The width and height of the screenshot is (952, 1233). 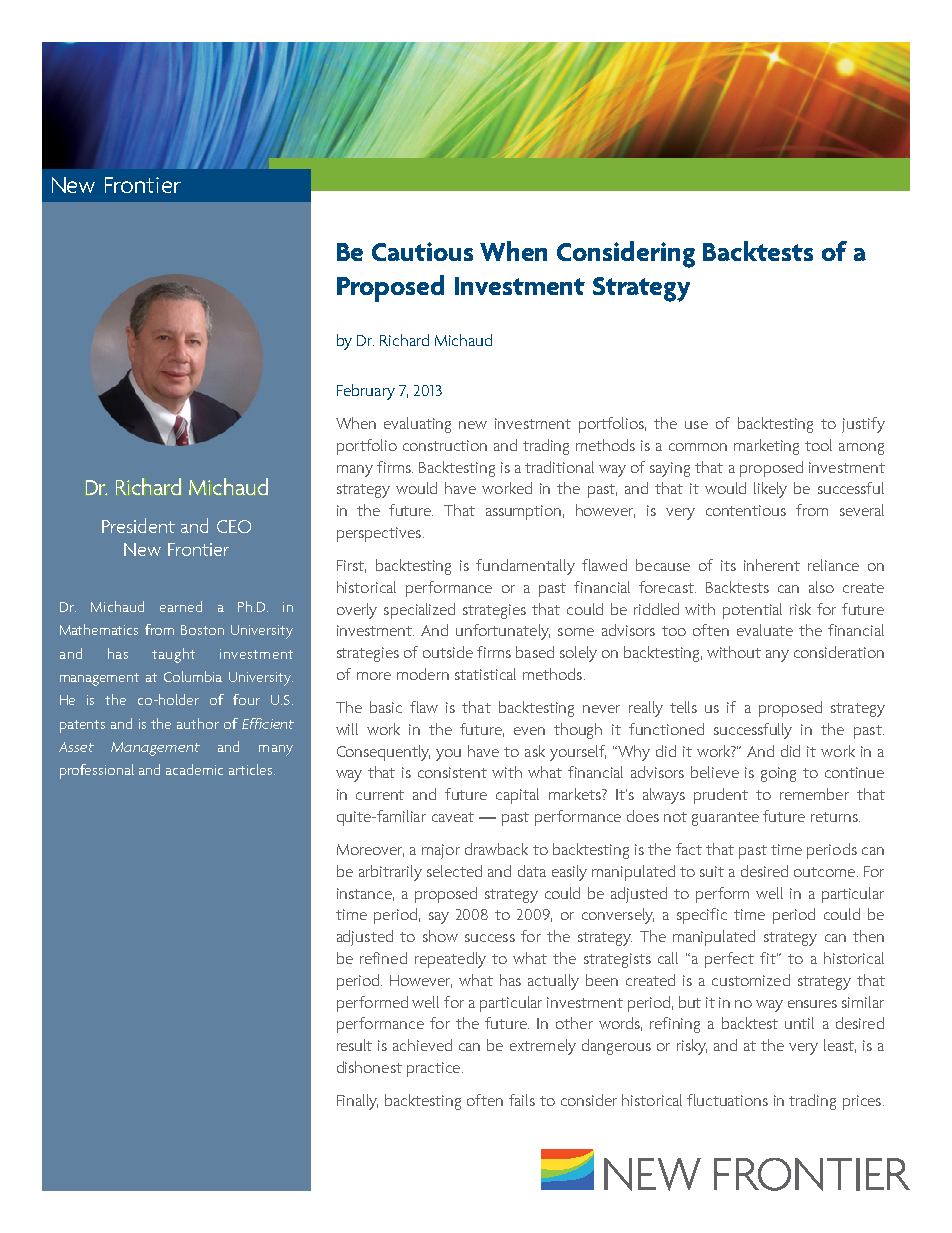 What do you see at coordinates (181, 606) in the screenshot?
I see `earned` at bounding box center [181, 606].
